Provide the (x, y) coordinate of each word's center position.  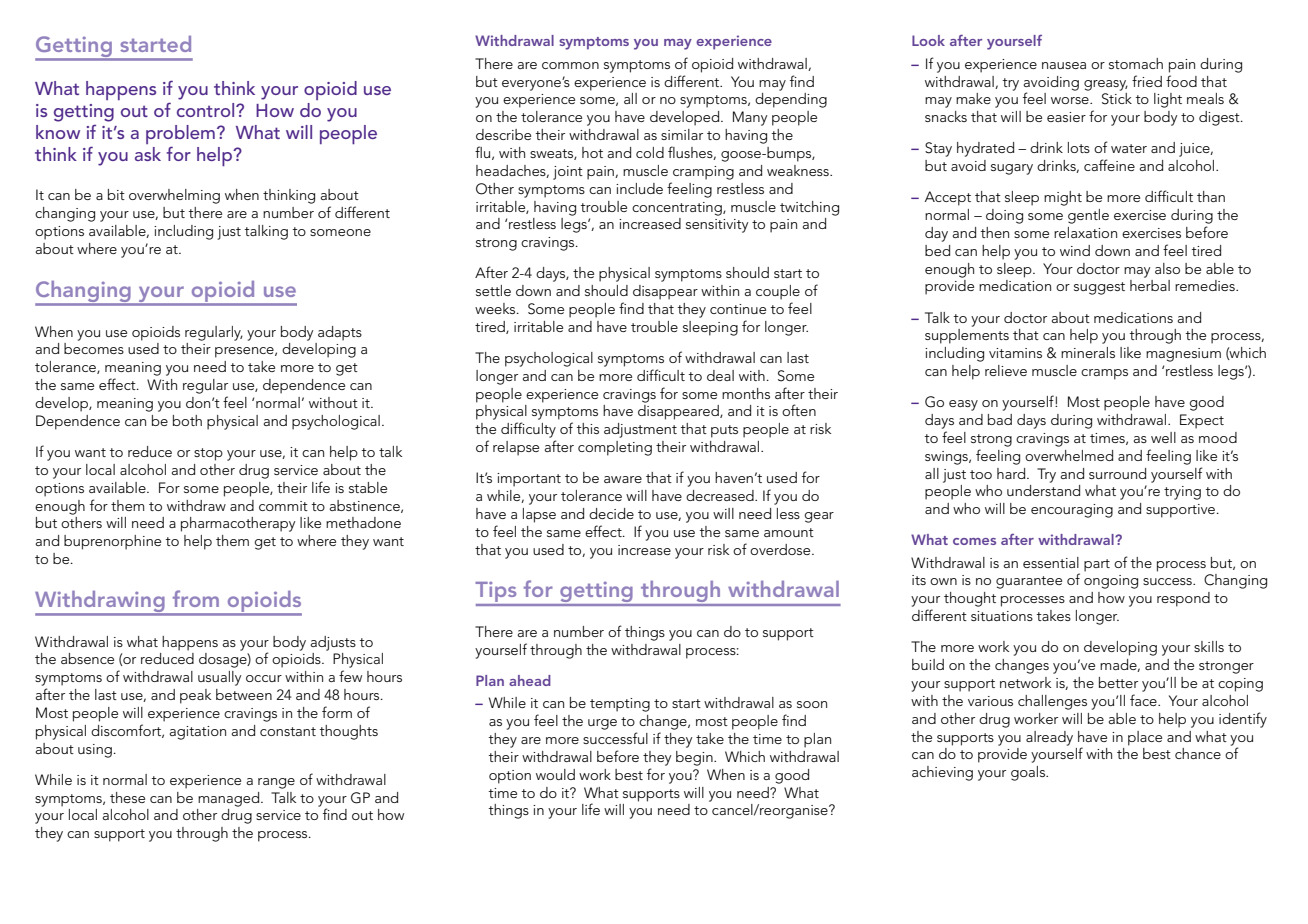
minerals (1088, 352)
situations (1002, 616)
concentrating (678, 209)
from (196, 598)
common (570, 65)
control (207, 110)
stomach (1136, 63)
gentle (1088, 216)
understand (1043, 490)
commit (283, 506)
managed (230, 799)
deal (720, 375)
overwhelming (174, 196)
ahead (530, 680)
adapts (340, 333)
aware (623, 479)
